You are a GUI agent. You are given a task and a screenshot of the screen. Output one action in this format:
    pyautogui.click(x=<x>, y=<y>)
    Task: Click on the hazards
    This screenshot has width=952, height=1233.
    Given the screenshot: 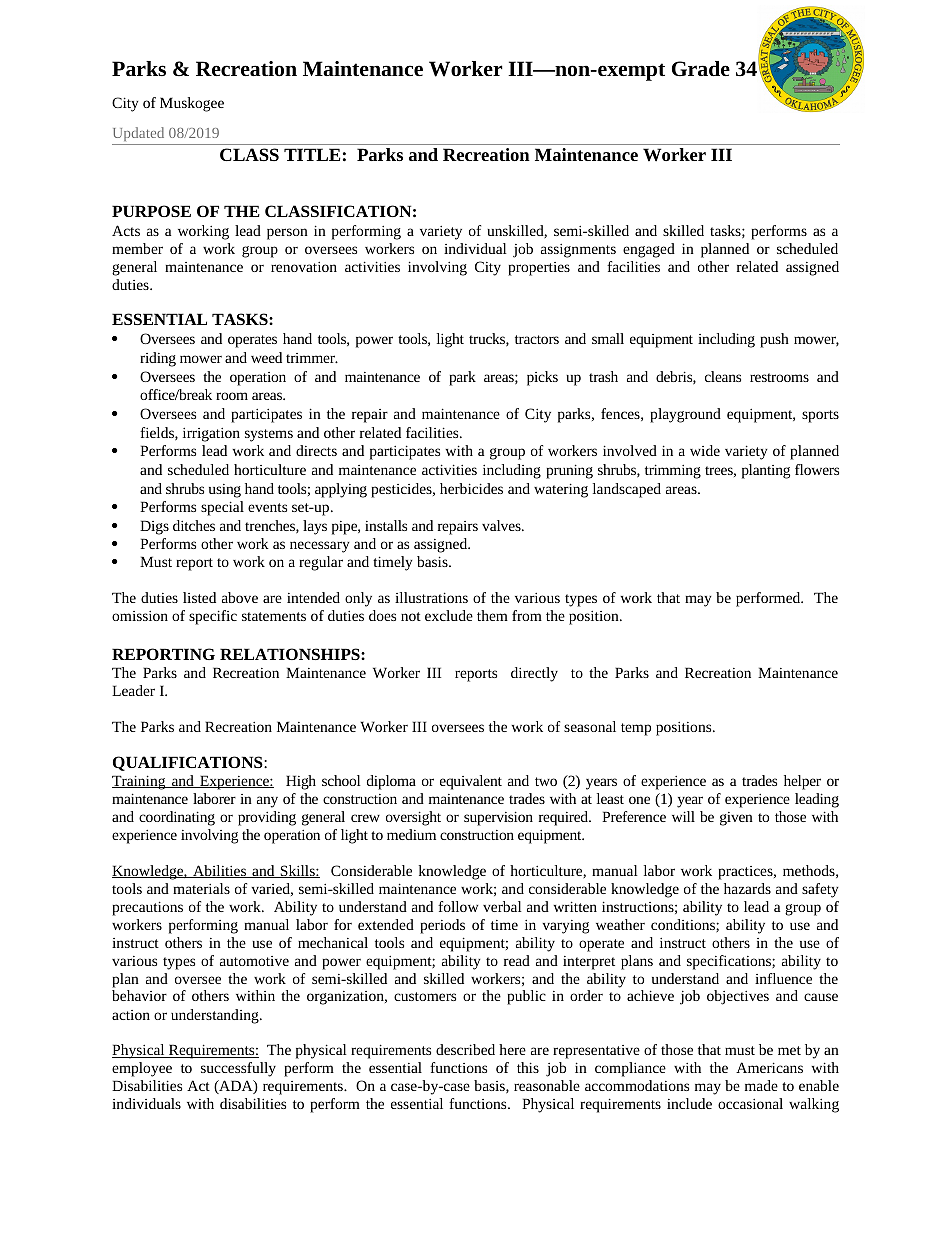 What is the action you would take?
    pyautogui.click(x=747, y=888)
